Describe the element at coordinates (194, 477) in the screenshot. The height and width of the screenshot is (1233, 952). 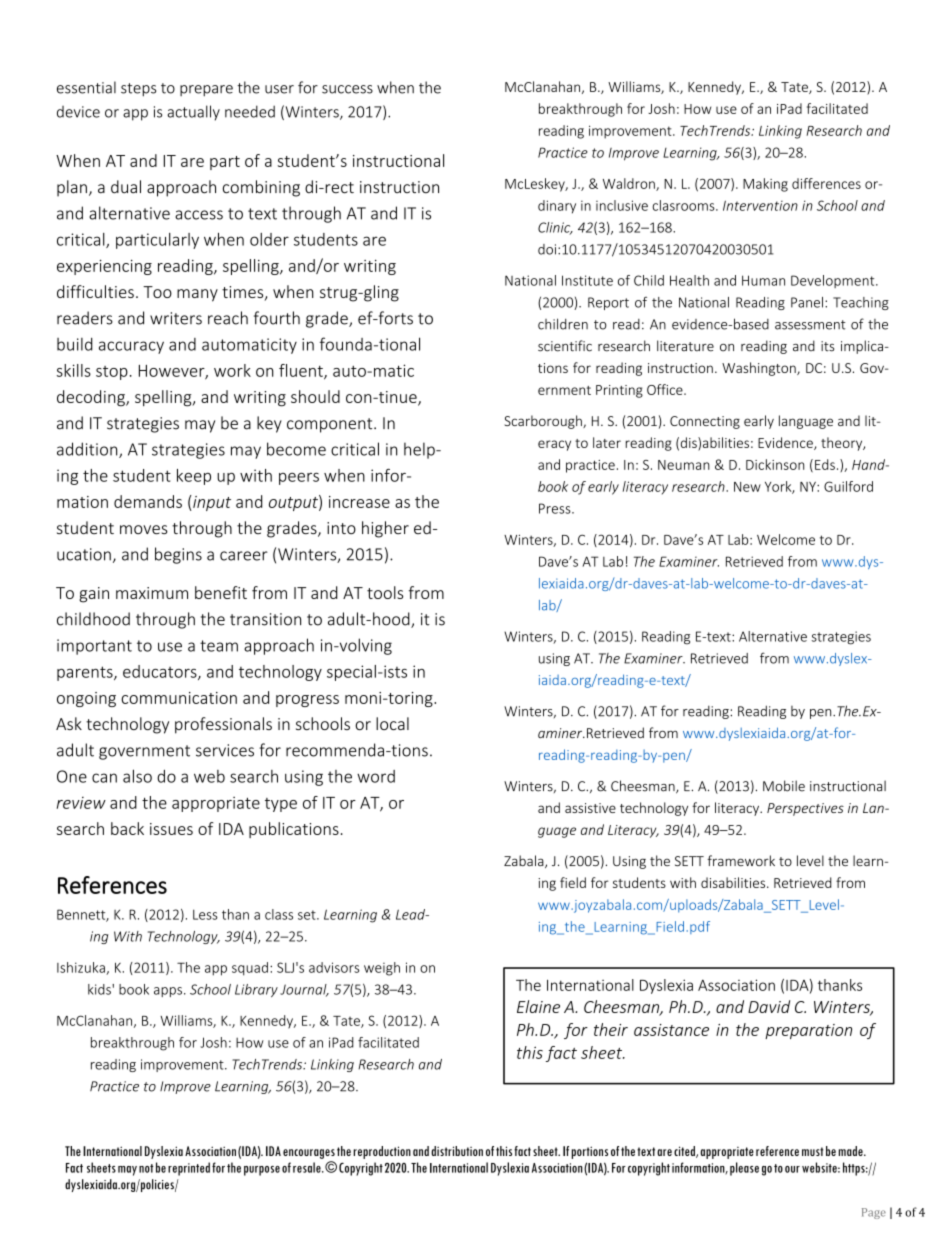
I see `keep` at that location.
